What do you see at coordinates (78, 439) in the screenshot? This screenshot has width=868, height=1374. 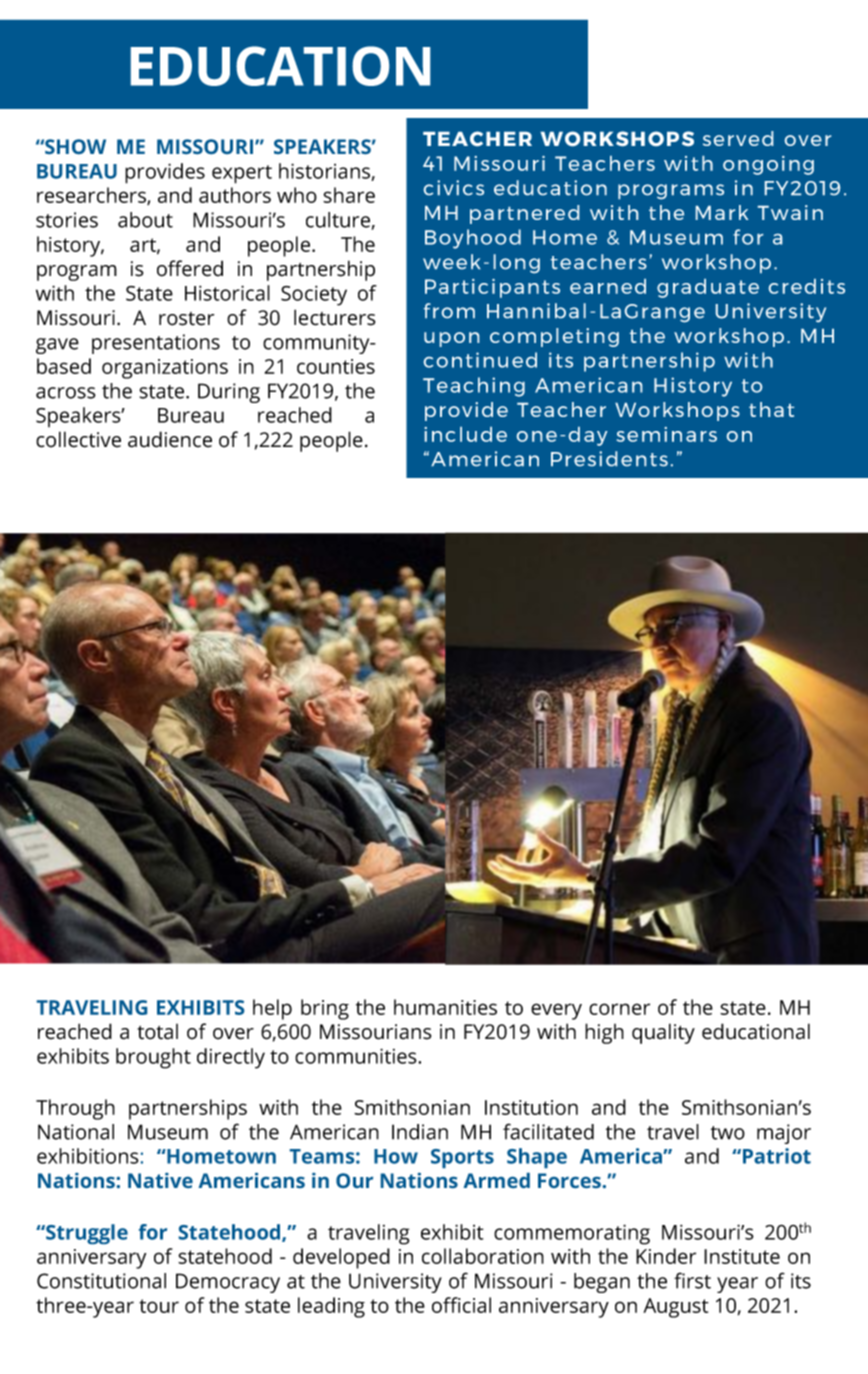 I see `collective` at bounding box center [78, 439].
